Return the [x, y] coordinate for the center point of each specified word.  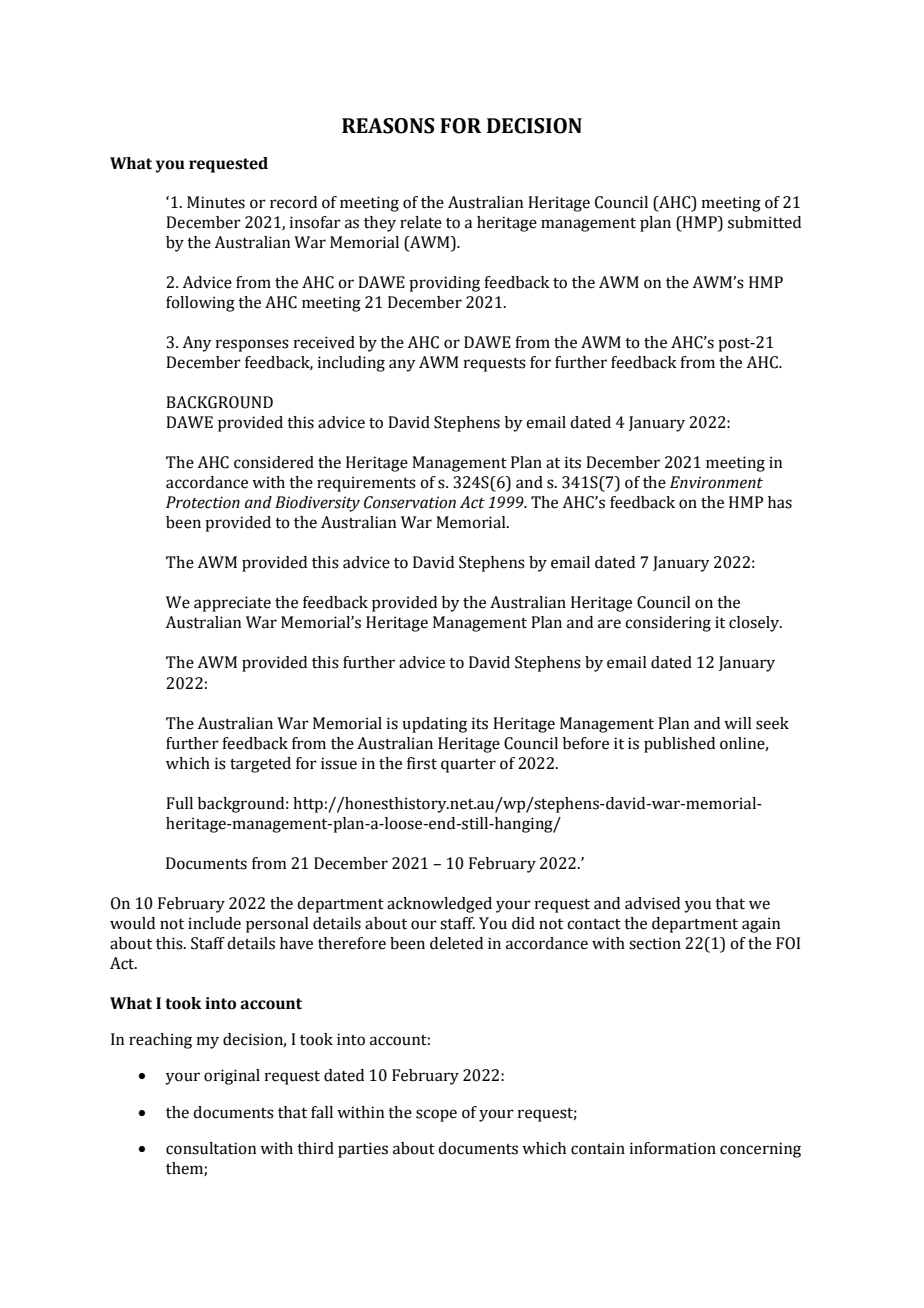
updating [434, 725]
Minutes [216, 202]
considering [668, 624]
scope [436, 1115]
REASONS [388, 126]
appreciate [232, 604]
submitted [764, 222]
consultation [211, 1148]
